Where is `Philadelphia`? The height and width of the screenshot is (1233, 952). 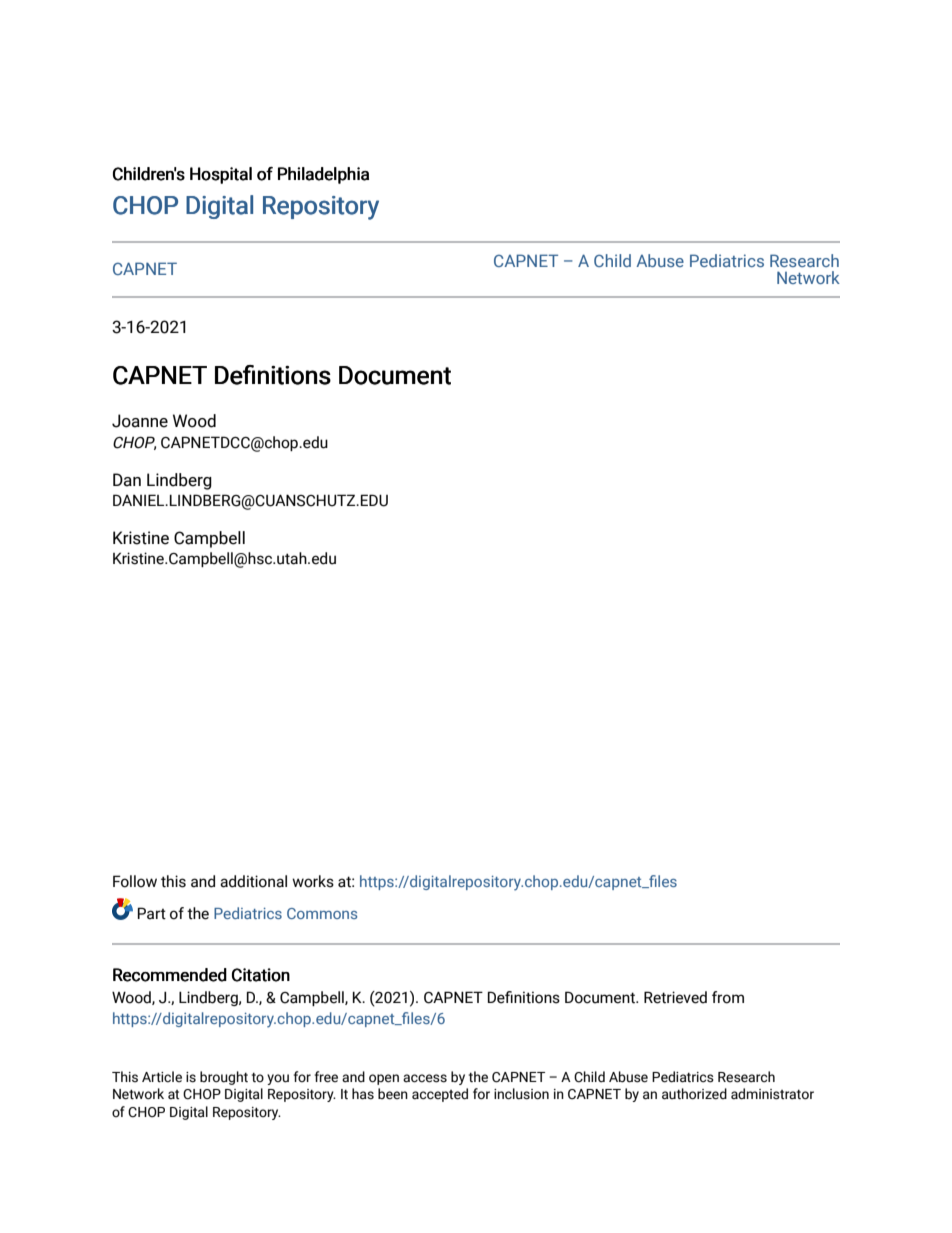 Philadelphia is located at coordinates (323, 175).
